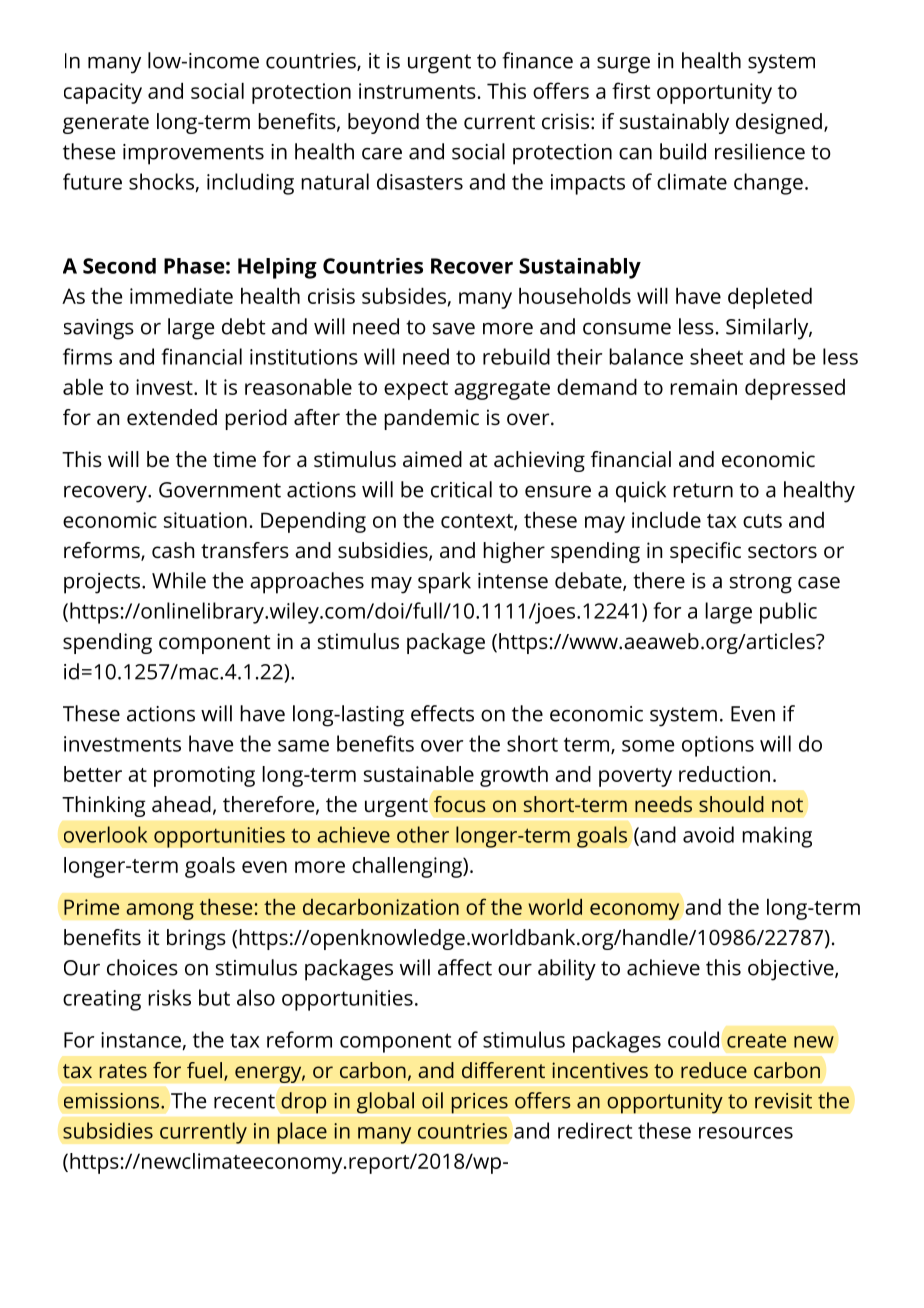 The height and width of the screenshot is (1308, 924). What do you see at coordinates (432, 1100) in the screenshot?
I see `oil` at bounding box center [432, 1100].
